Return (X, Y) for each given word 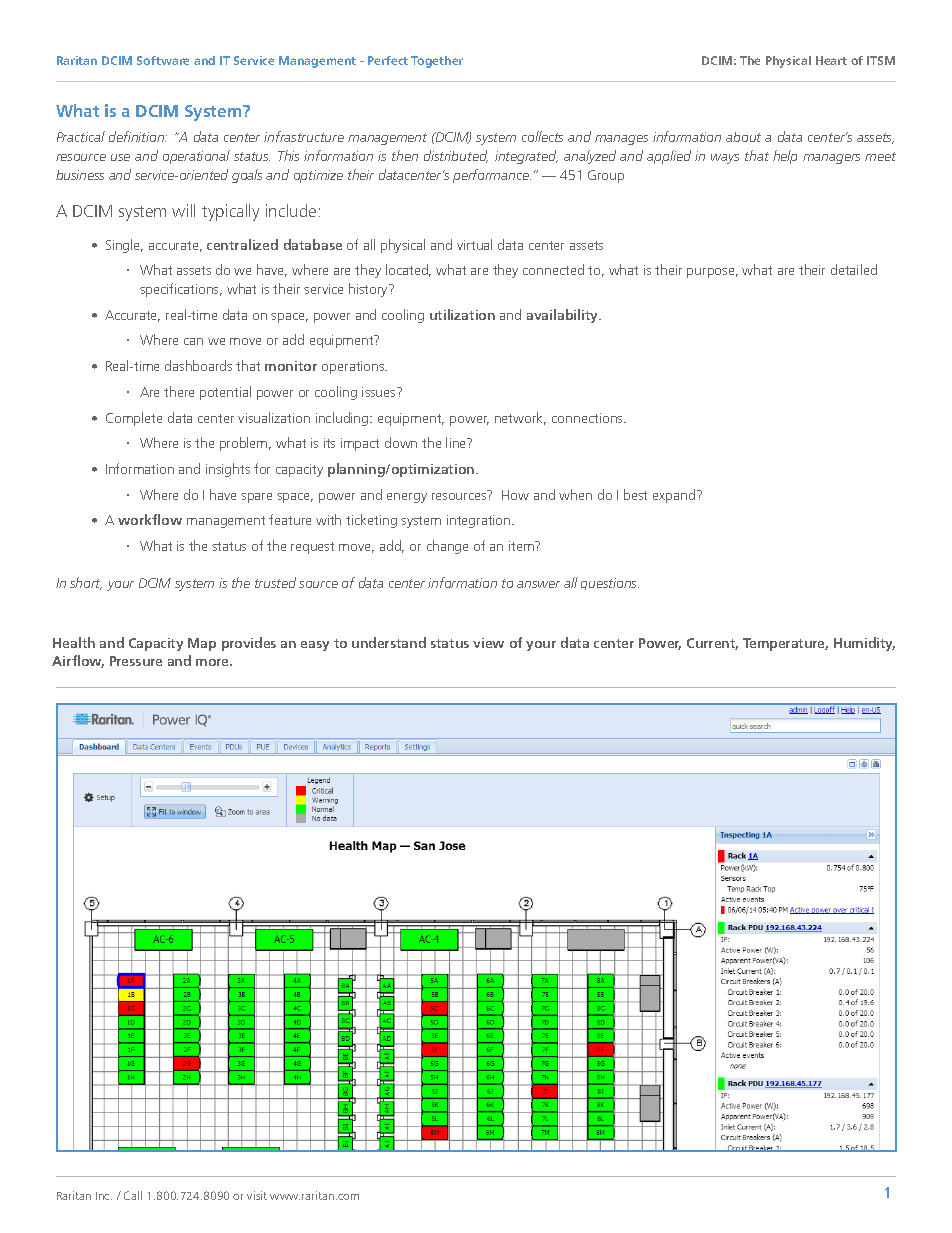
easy (315, 646)
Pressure (136, 661)
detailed (854, 269)
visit (257, 1195)
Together (437, 62)
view (488, 643)
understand (389, 642)
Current (712, 644)
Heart (831, 60)
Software (163, 60)
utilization (462, 314)
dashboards (198, 365)
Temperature (785, 644)
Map (202, 644)
